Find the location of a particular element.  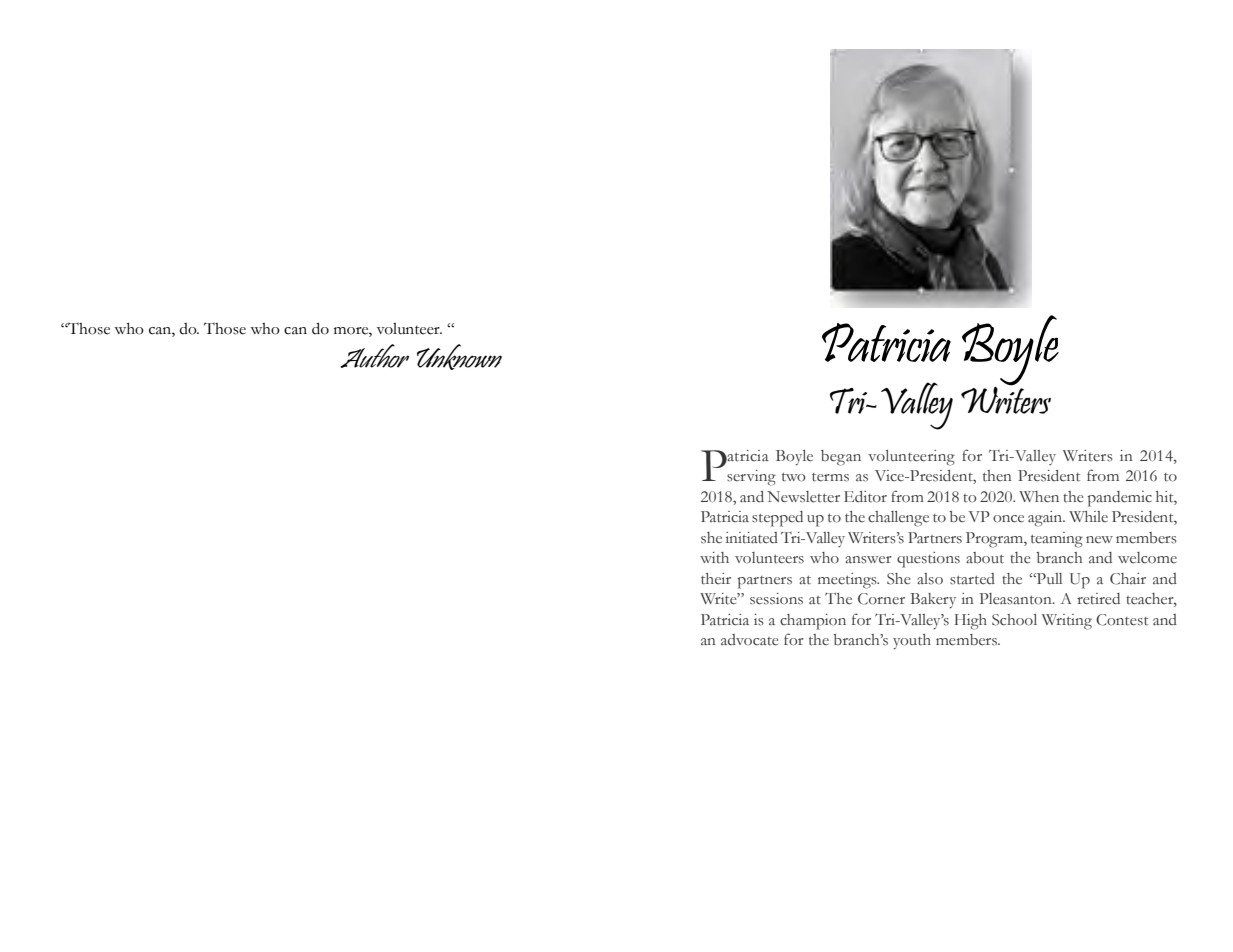

When is located at coordinates (1039, 497).
